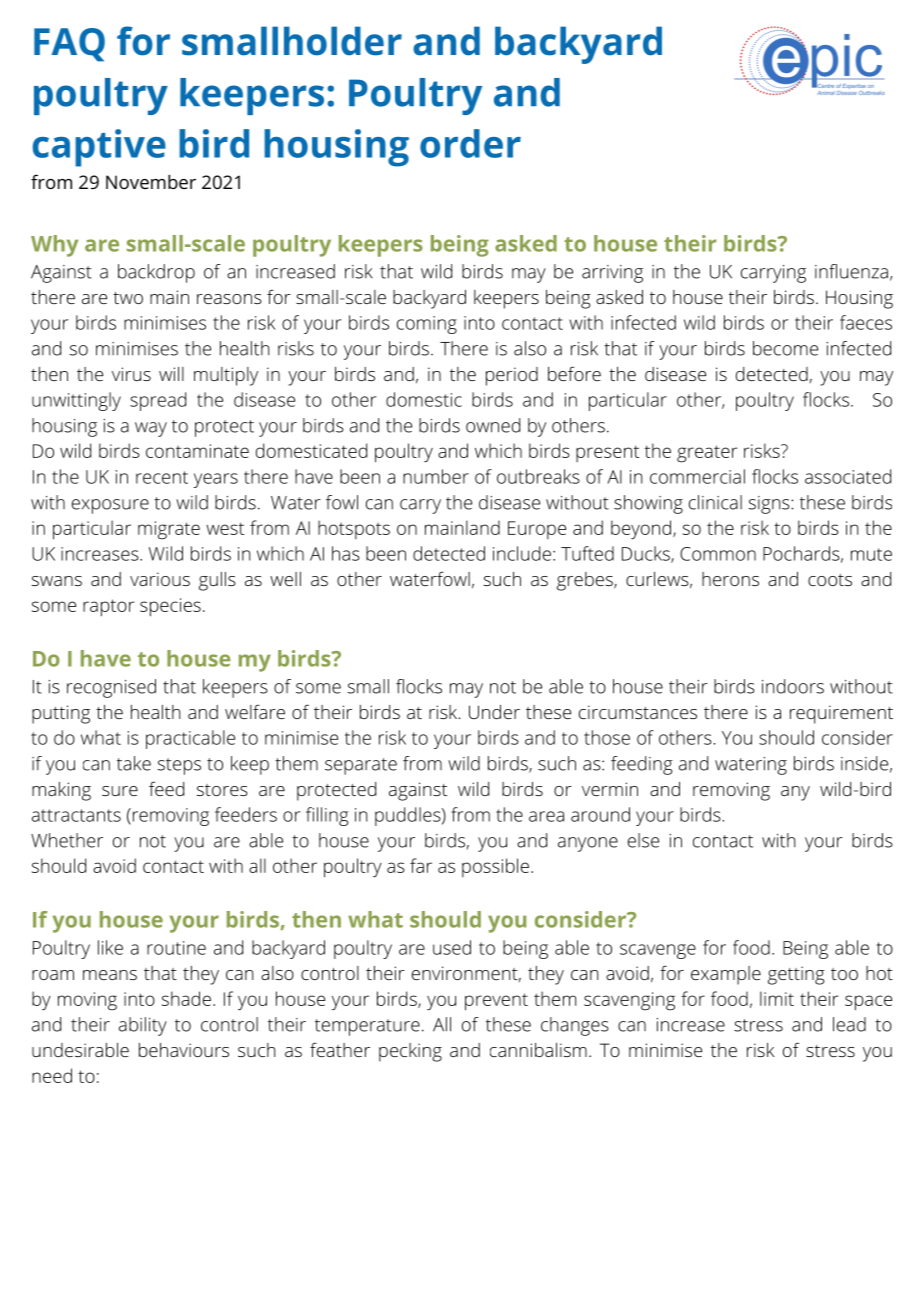 The image size is (924, 1308). Describe the element at coordinates (179, 766) in the screenshot. I see `steps` at that location.
